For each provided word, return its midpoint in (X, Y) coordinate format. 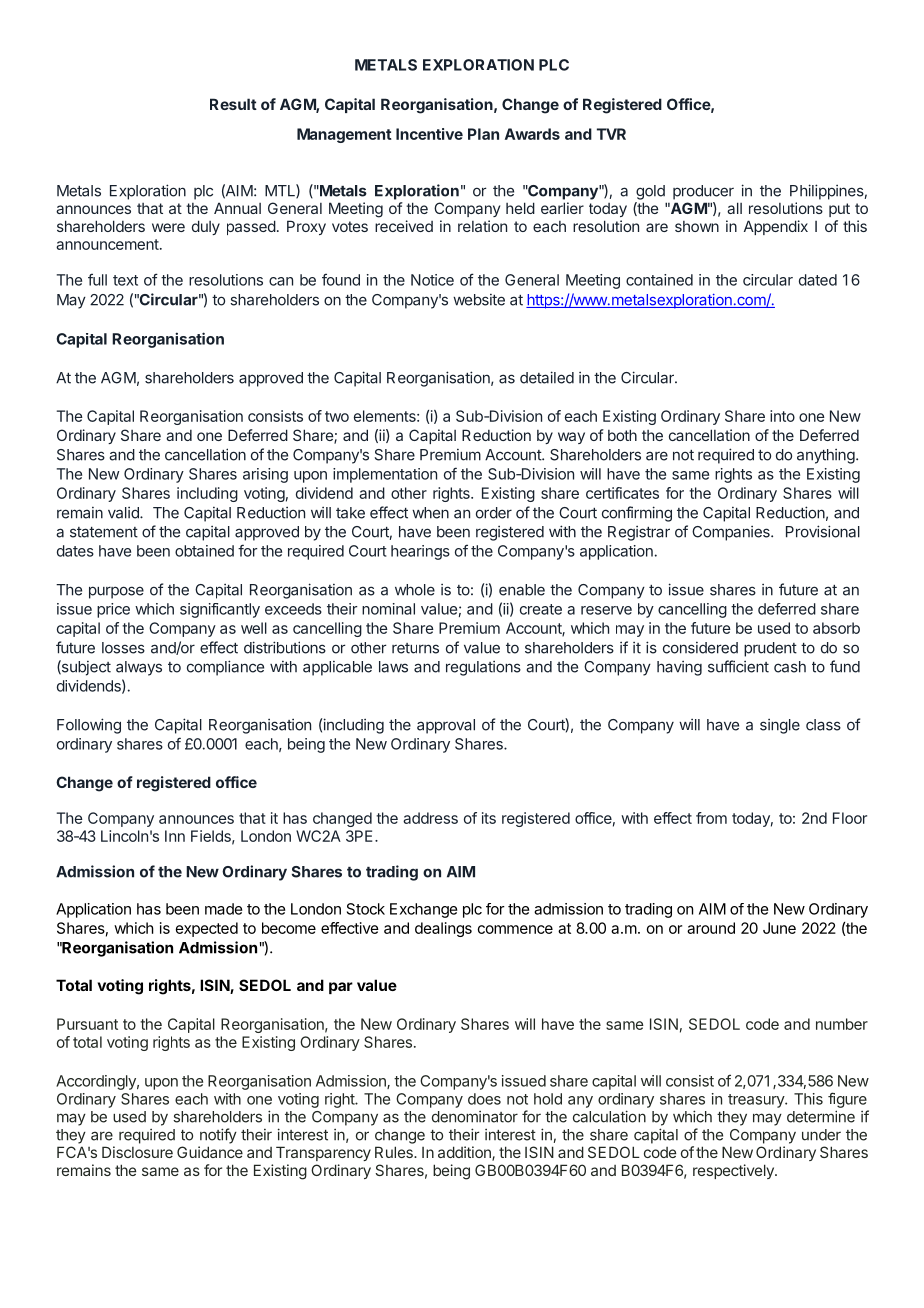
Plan (483, 134)
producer (703, 192)
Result (233, 104)
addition (465, 1153)
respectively (734, 1171)
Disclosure (137, 1152)
